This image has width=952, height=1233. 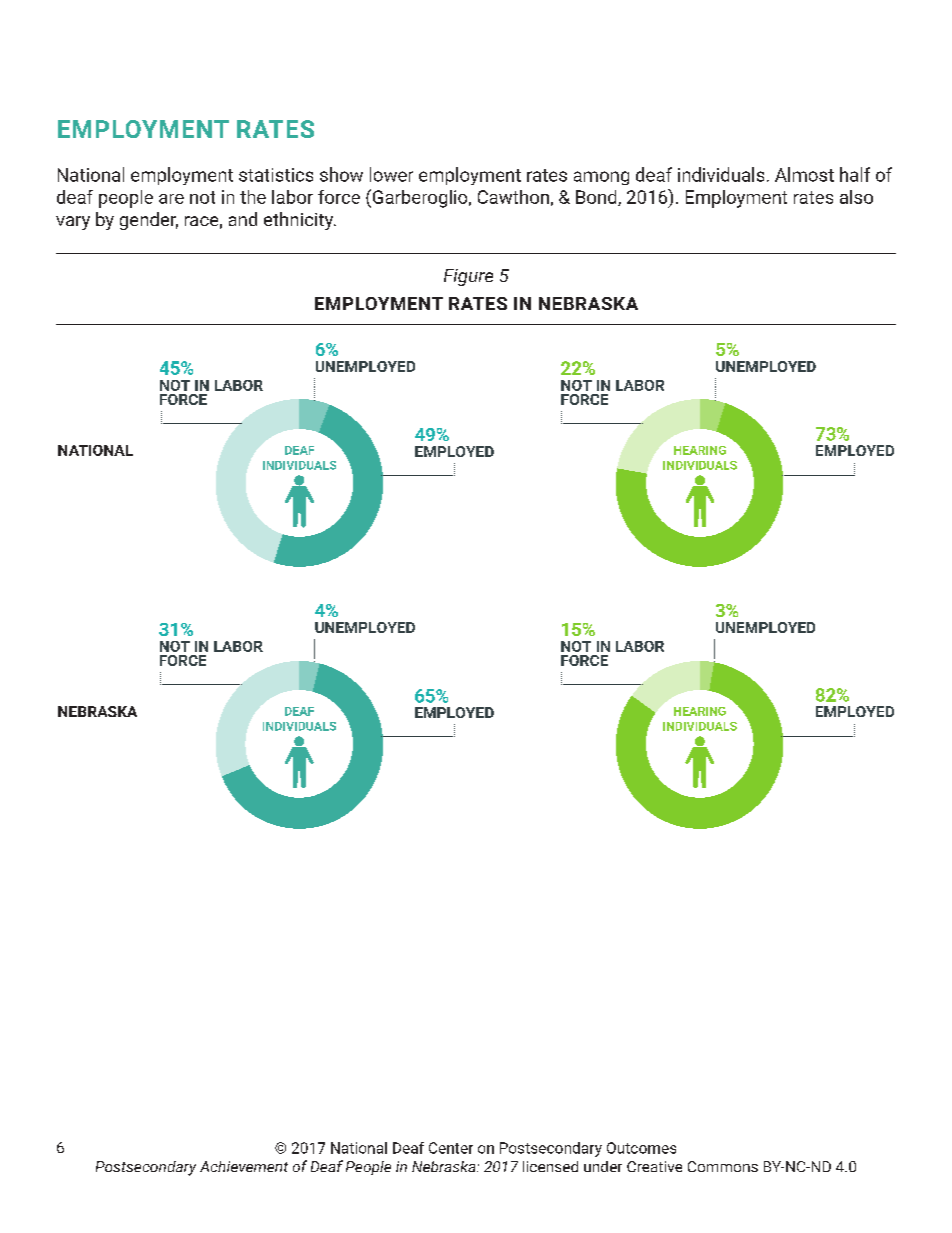 What do you see at coordinates (244, 1166) in the image?
I see `Achievement` at bounding box center [244, 1166].
